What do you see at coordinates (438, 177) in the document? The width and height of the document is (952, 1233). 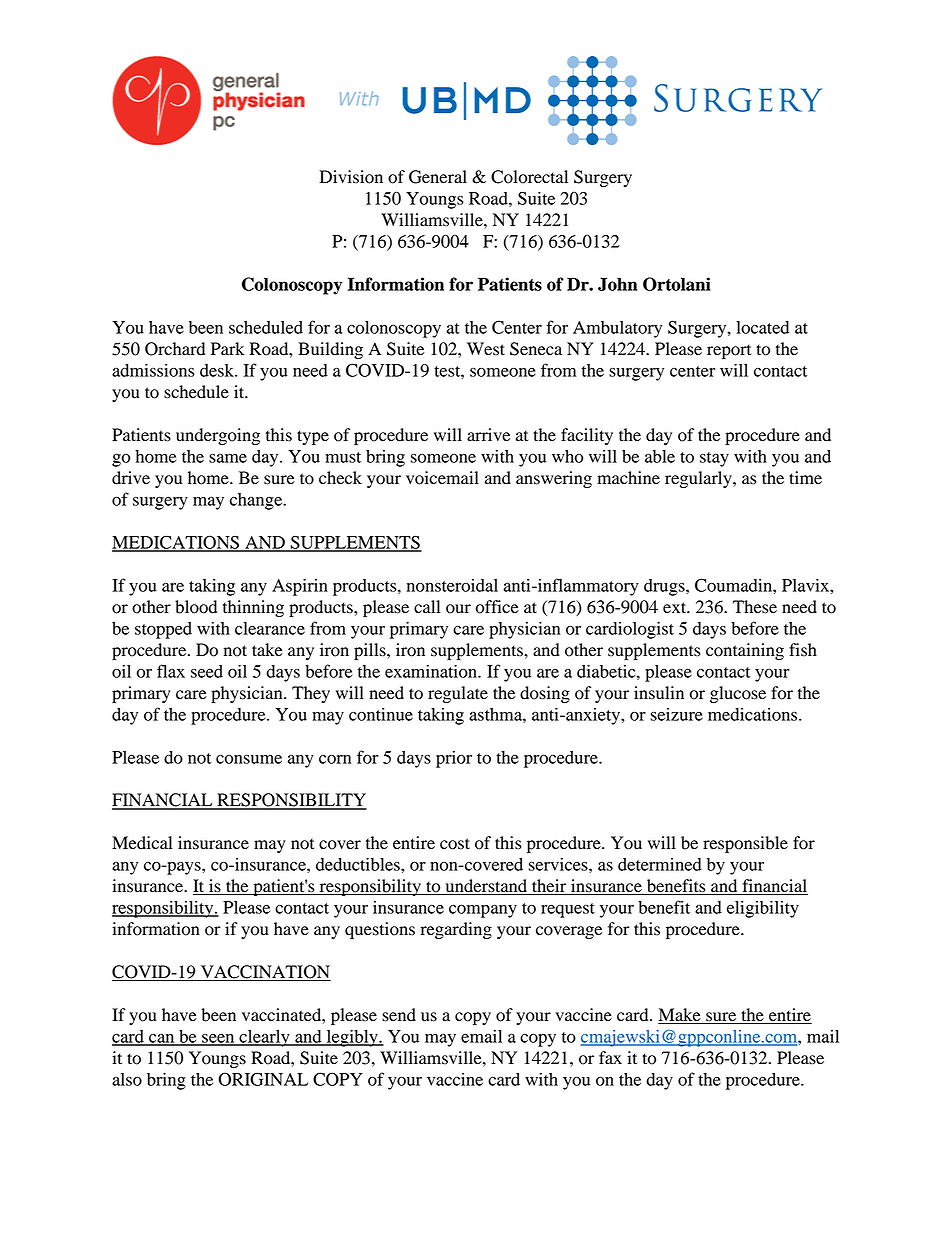 I see `General` at bounding box center [438, 177].
